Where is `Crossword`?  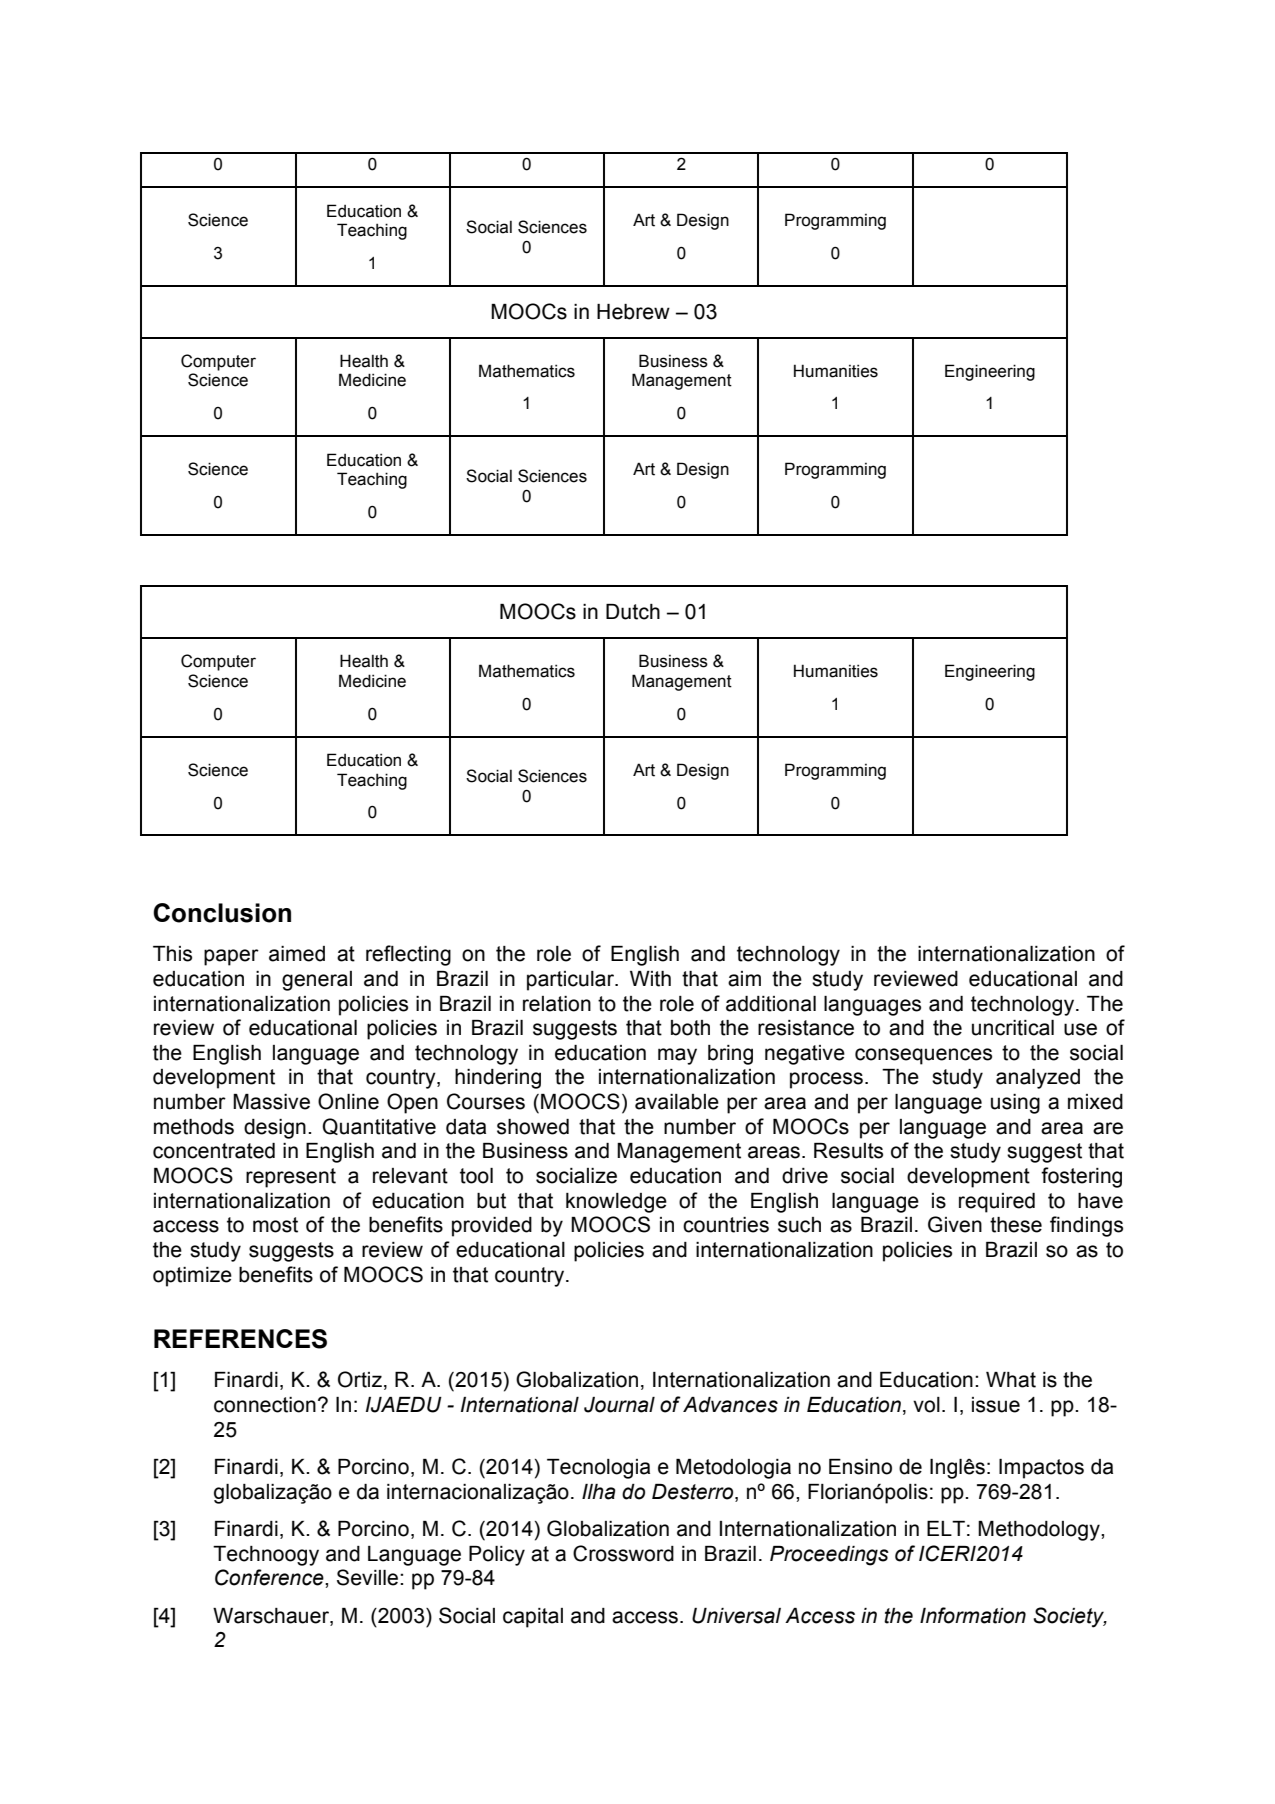 Crossword is located at coordinates (623, 1553).
